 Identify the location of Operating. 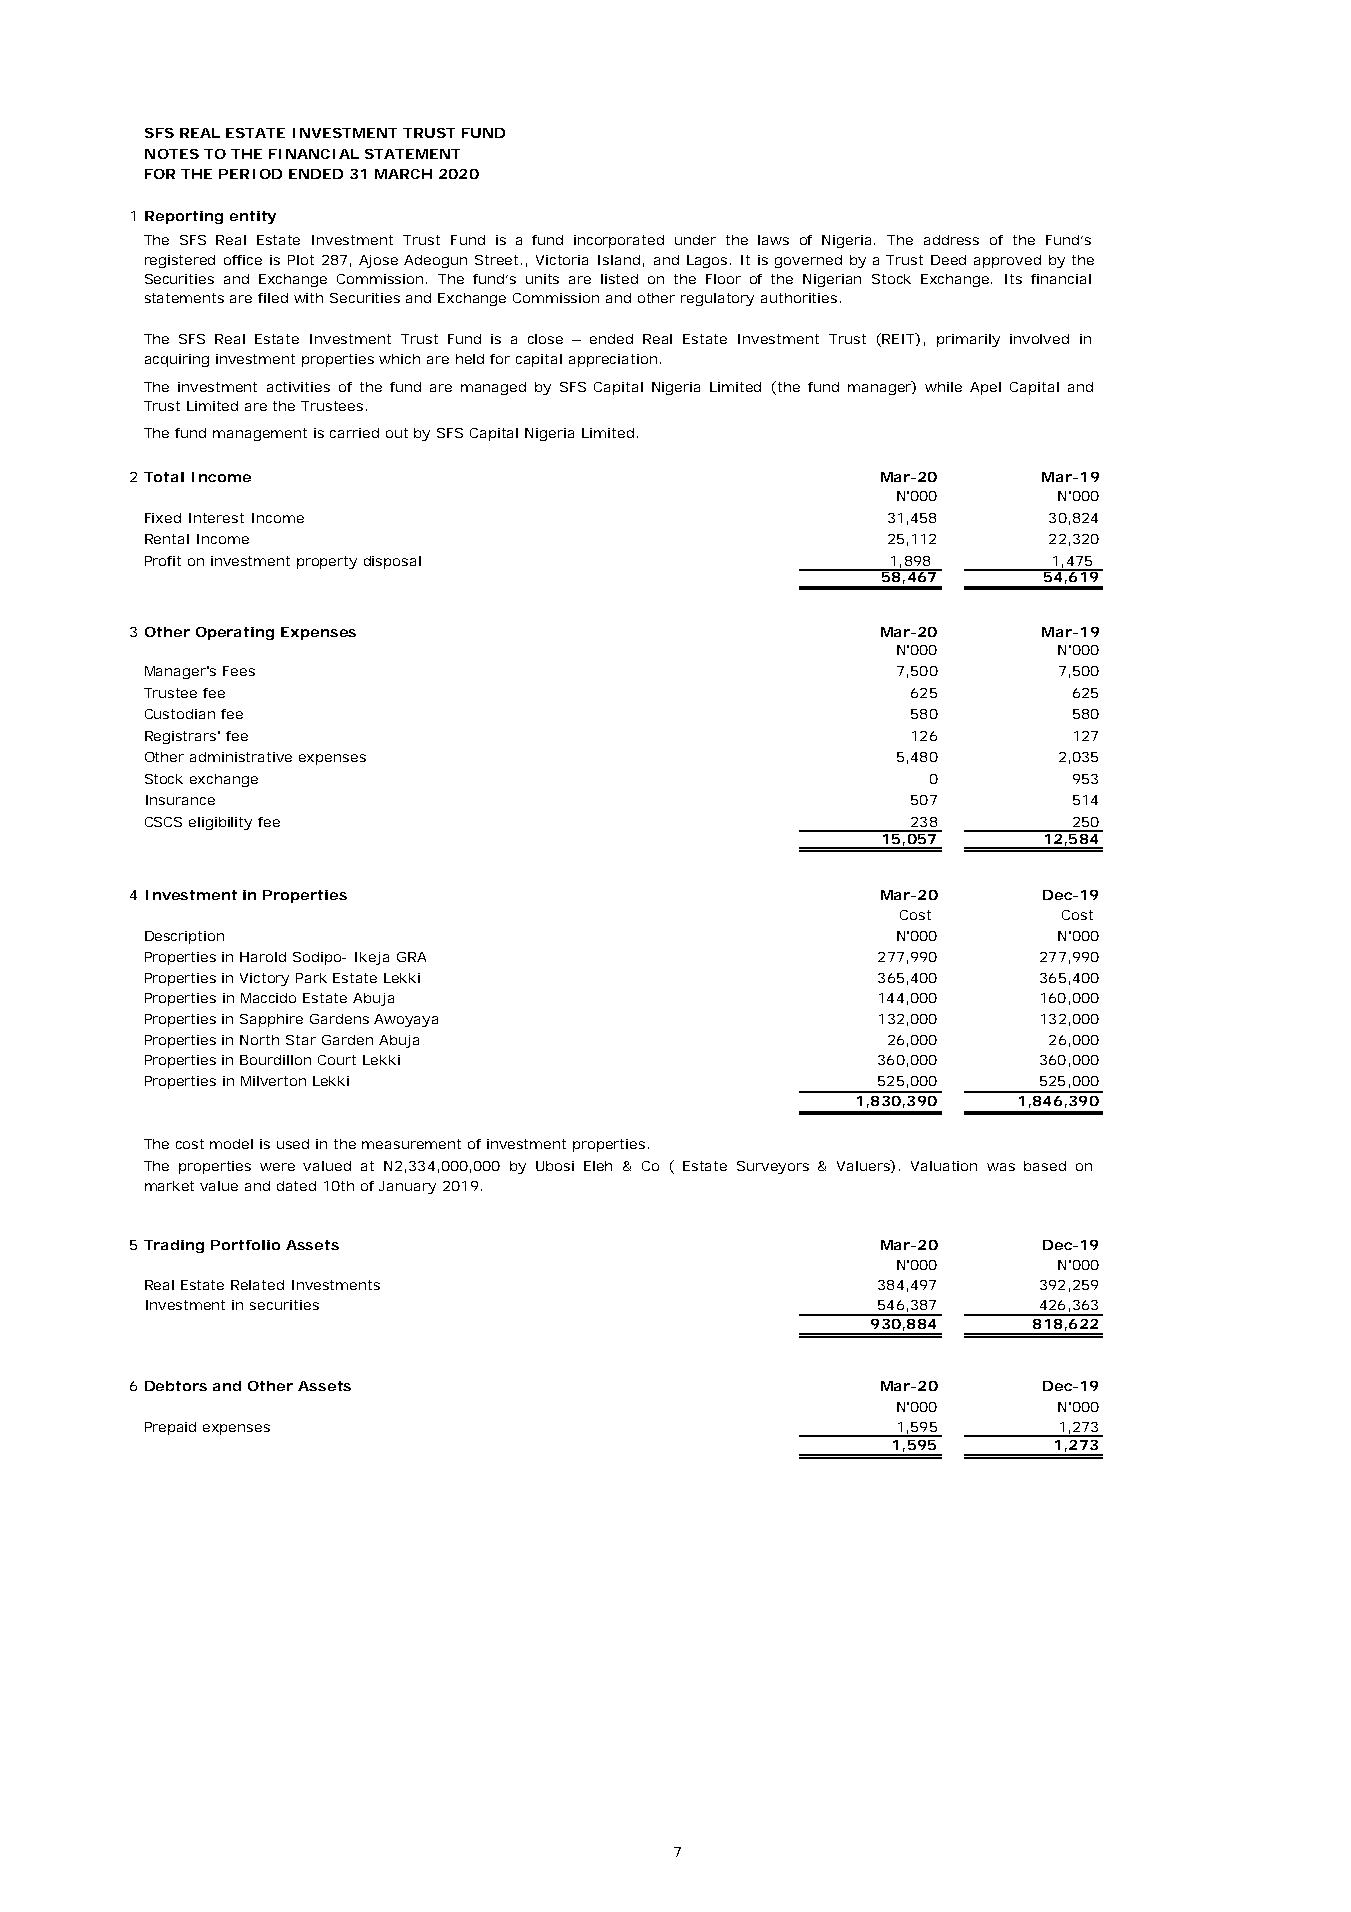
(235, 633).
